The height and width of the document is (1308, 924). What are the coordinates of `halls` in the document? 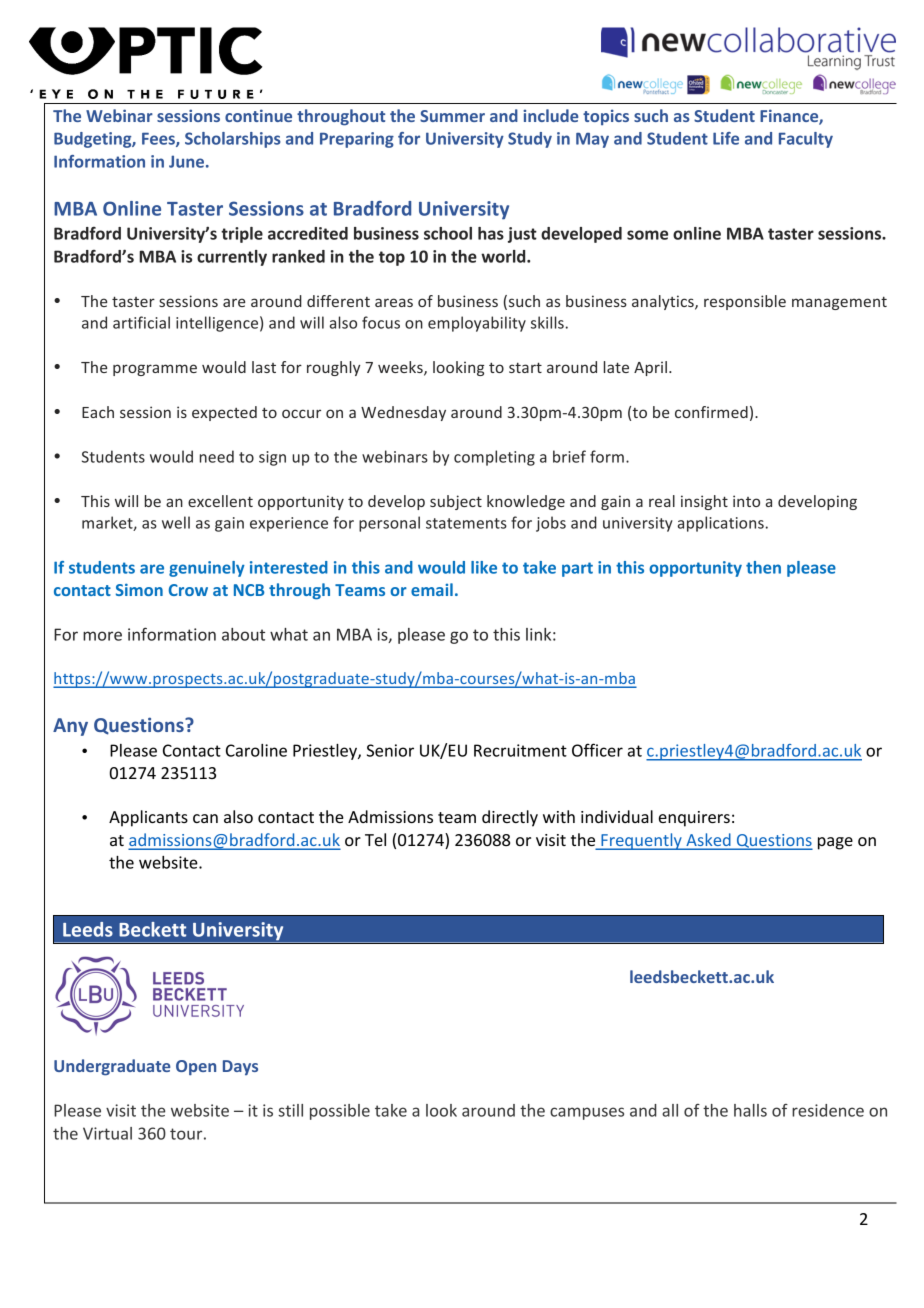 It's located at (750, 1110).
